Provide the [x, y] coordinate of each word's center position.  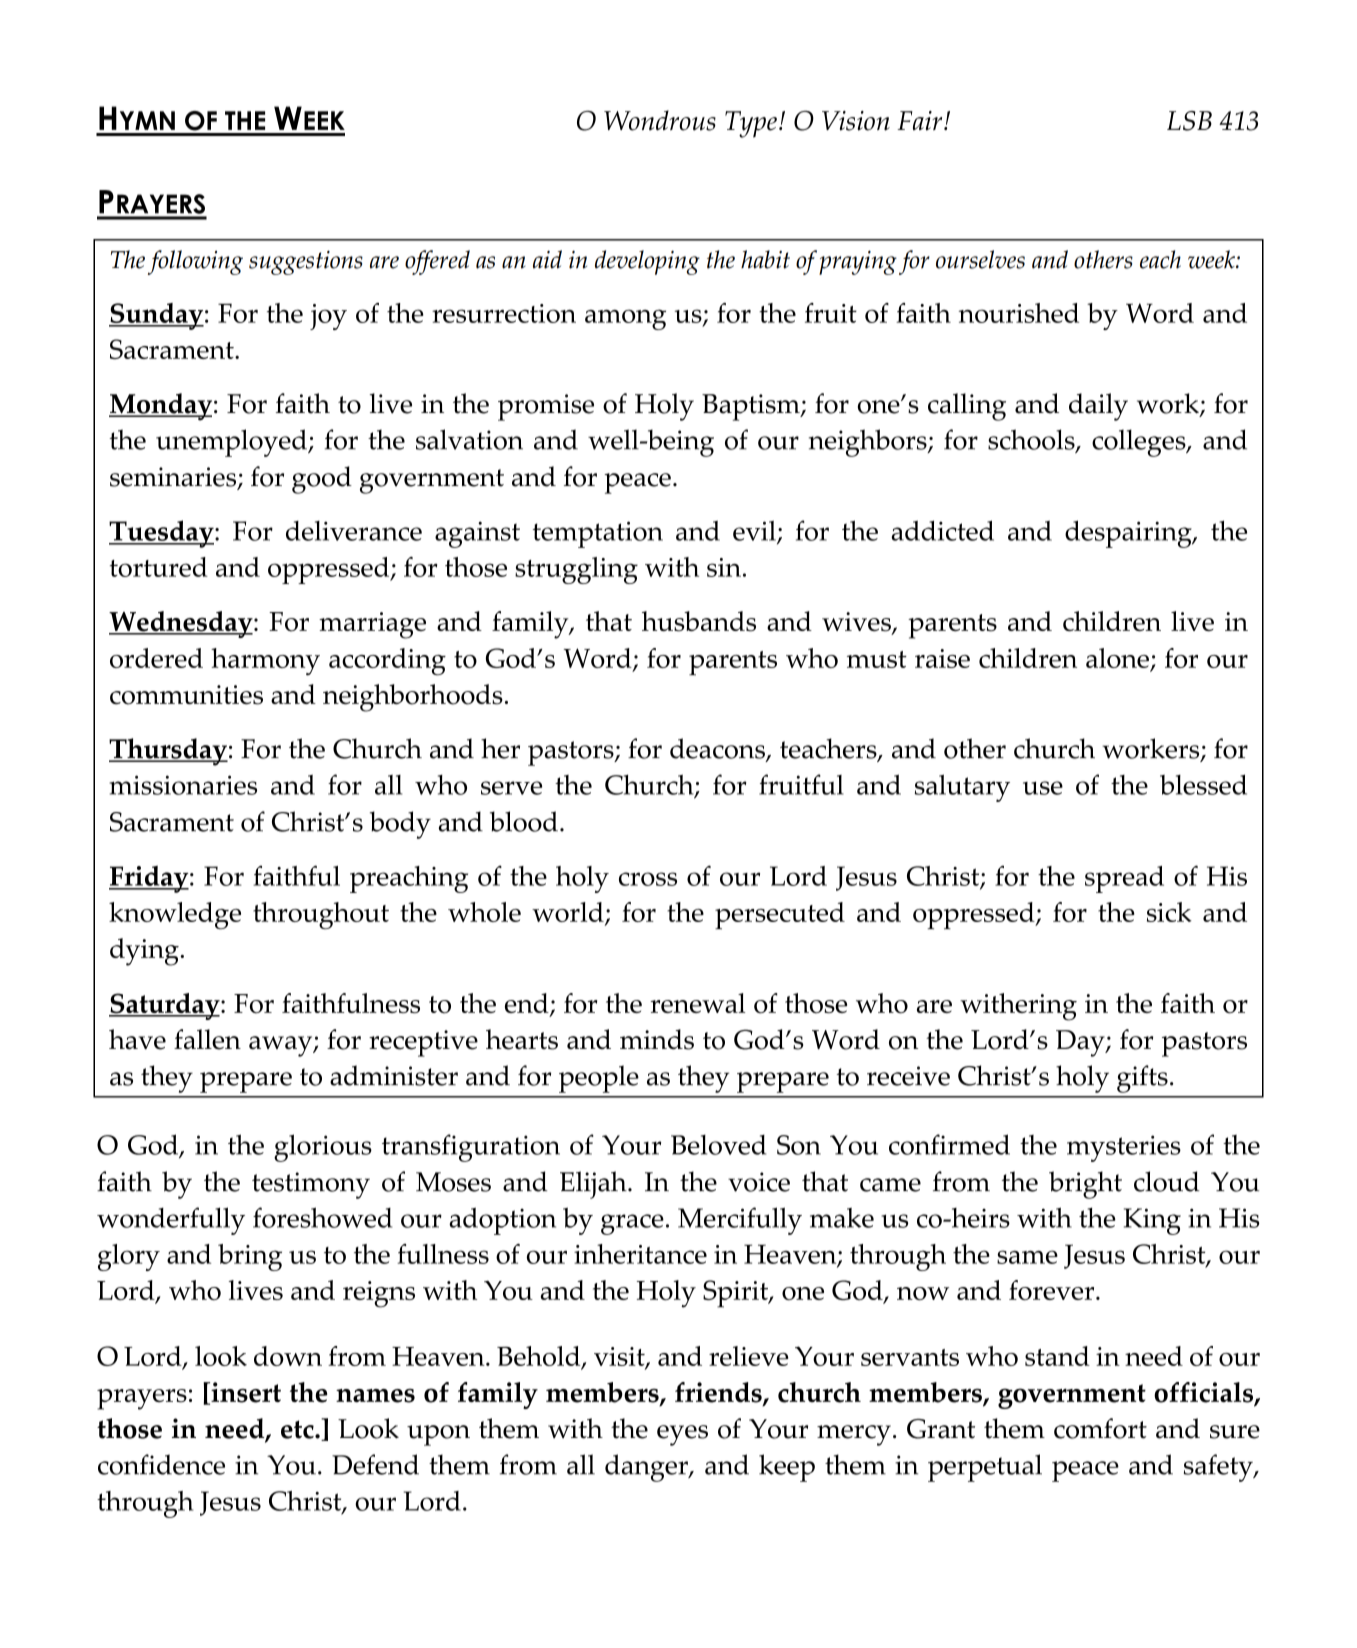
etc [298, 1429]
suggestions [306, 262]
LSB [1189, 121]
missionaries [183, 785]
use [1043, 788]
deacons [718, 749]
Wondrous [660, 120]
